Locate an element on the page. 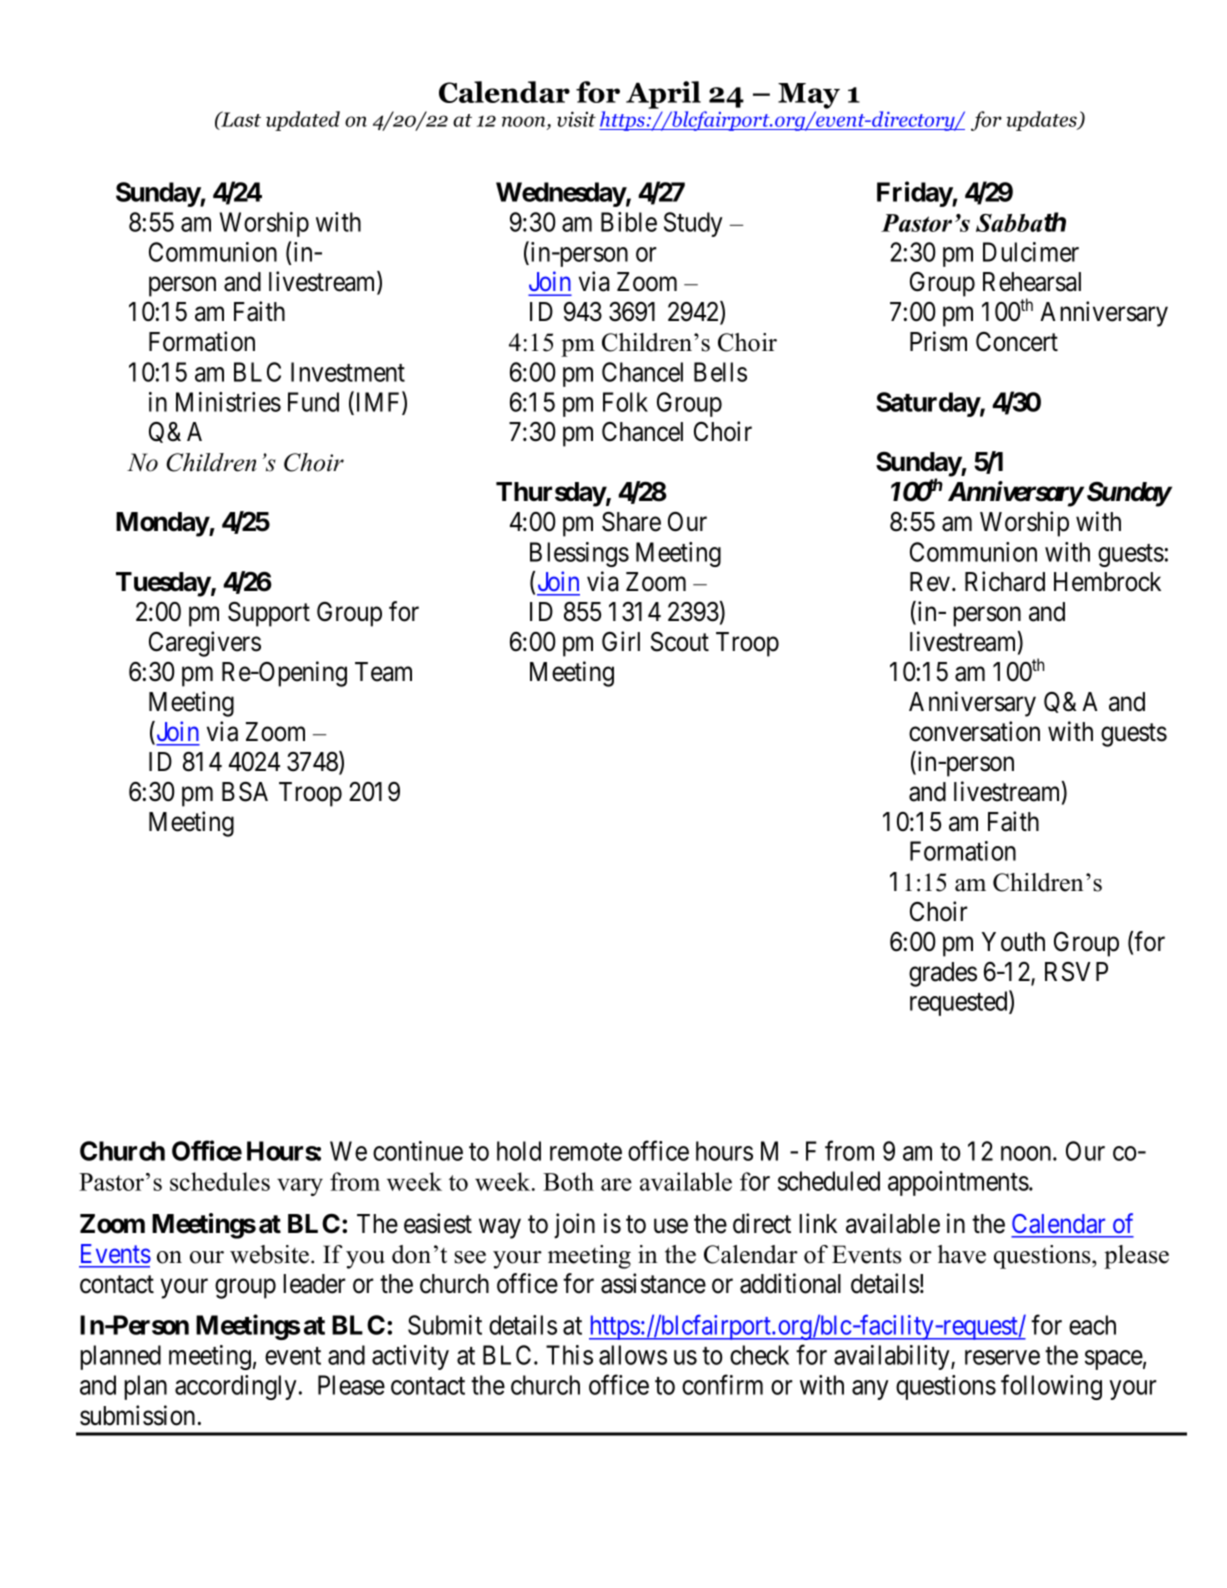  conversation is located at coordinates (974, 731).
